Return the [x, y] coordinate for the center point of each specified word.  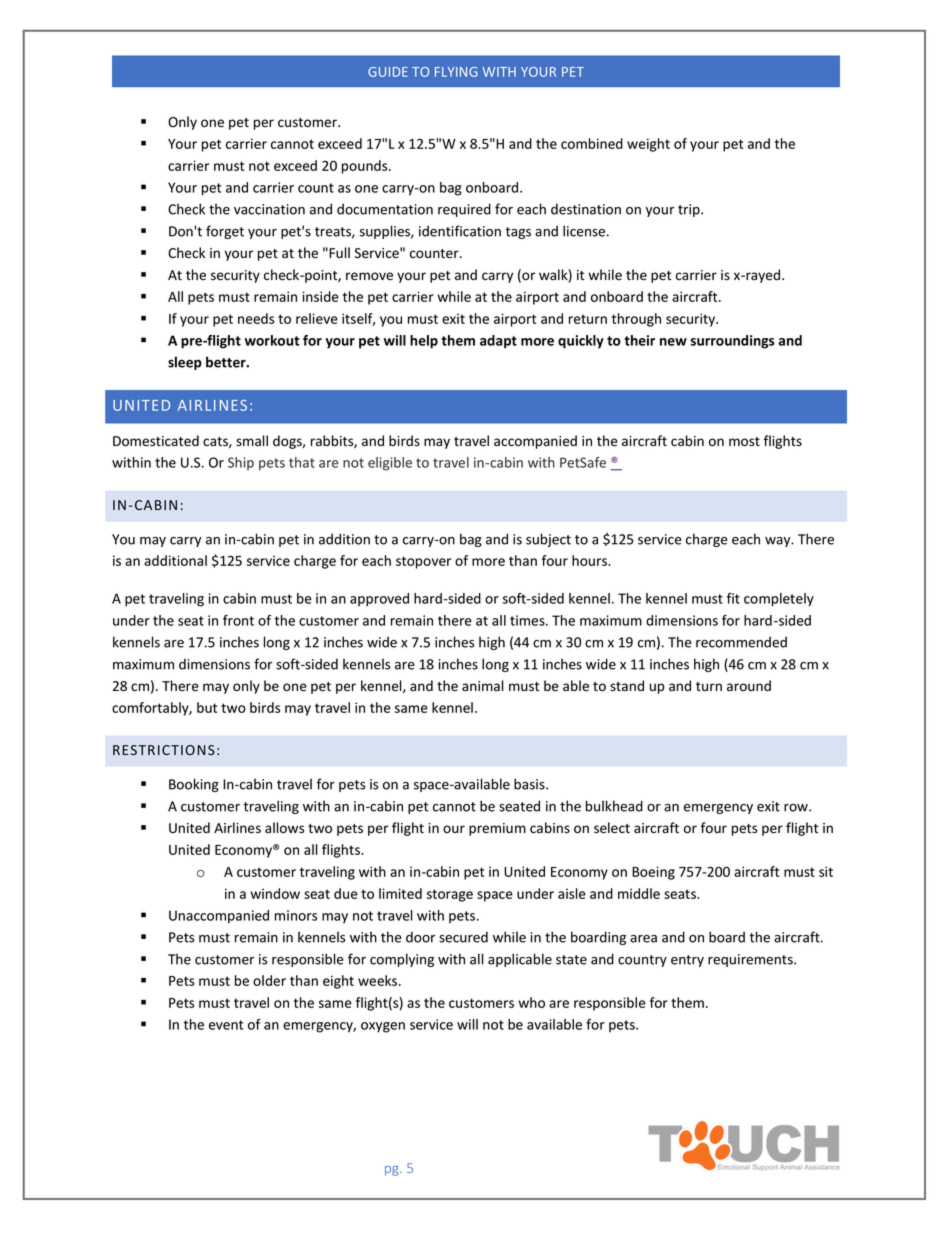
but [207, 707]
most [744, 442]
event [226, 1025]
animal [483, 686]
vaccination [269, 209]
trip [690, 210]
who [531, 1002]
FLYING [456, 72]
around [749, 686]
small [252, 441]
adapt [498, 342]
